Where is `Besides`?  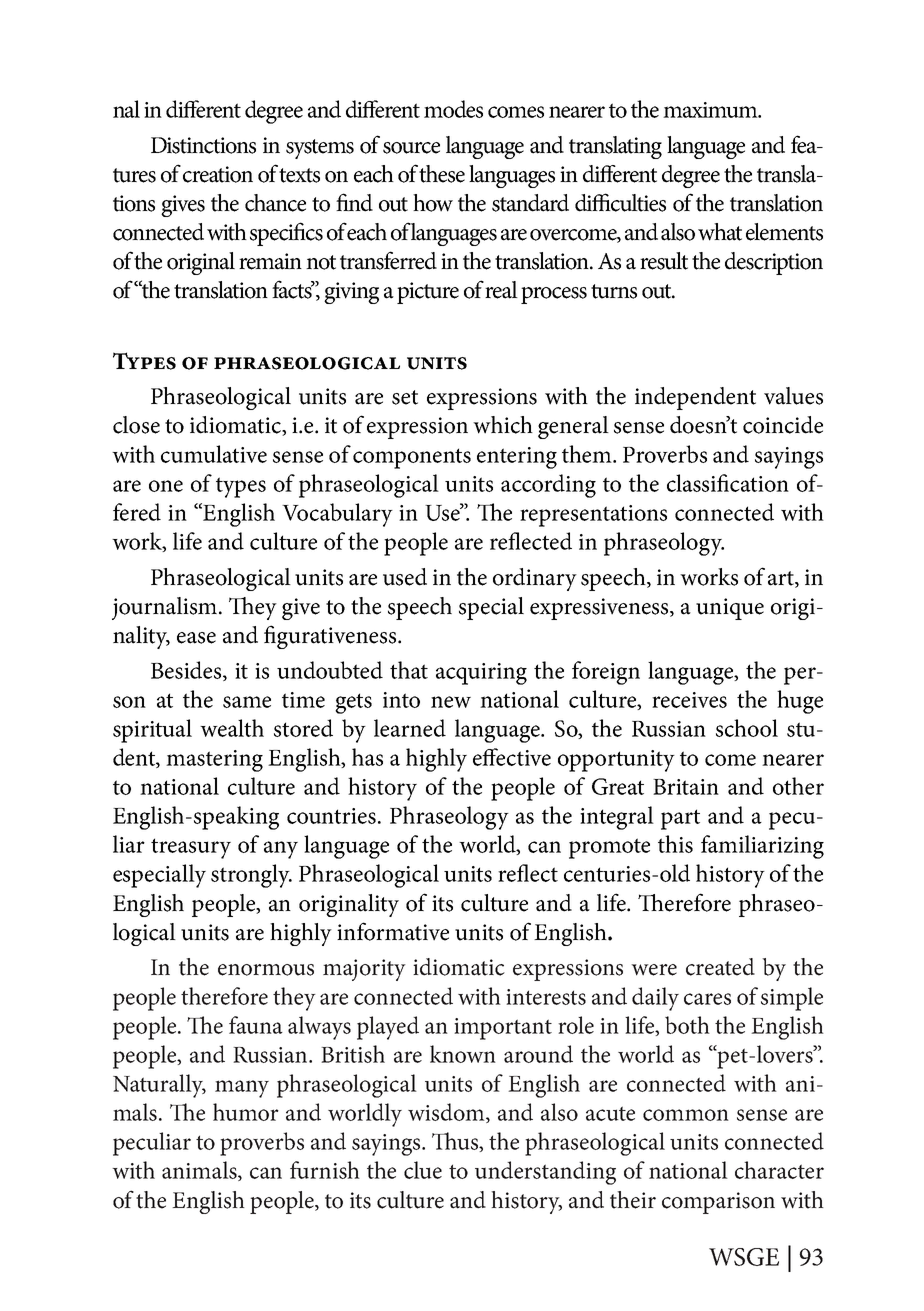 Besides is located at coordinates (187, 671).
